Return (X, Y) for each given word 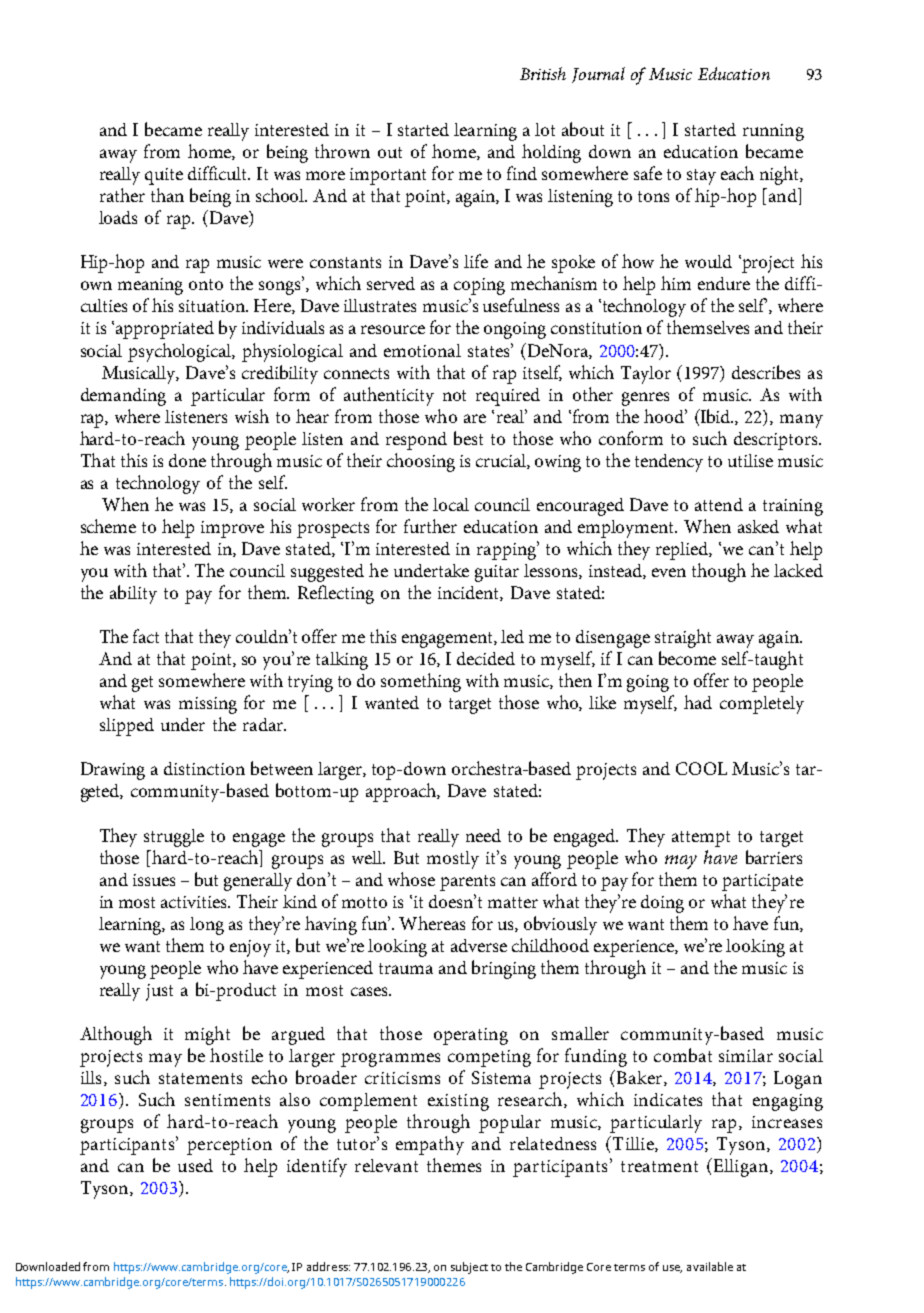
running (773, 132)
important (388, 176)
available (710, 1266)
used (195, 1165)
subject (469, 1268)
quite (164, 176)
